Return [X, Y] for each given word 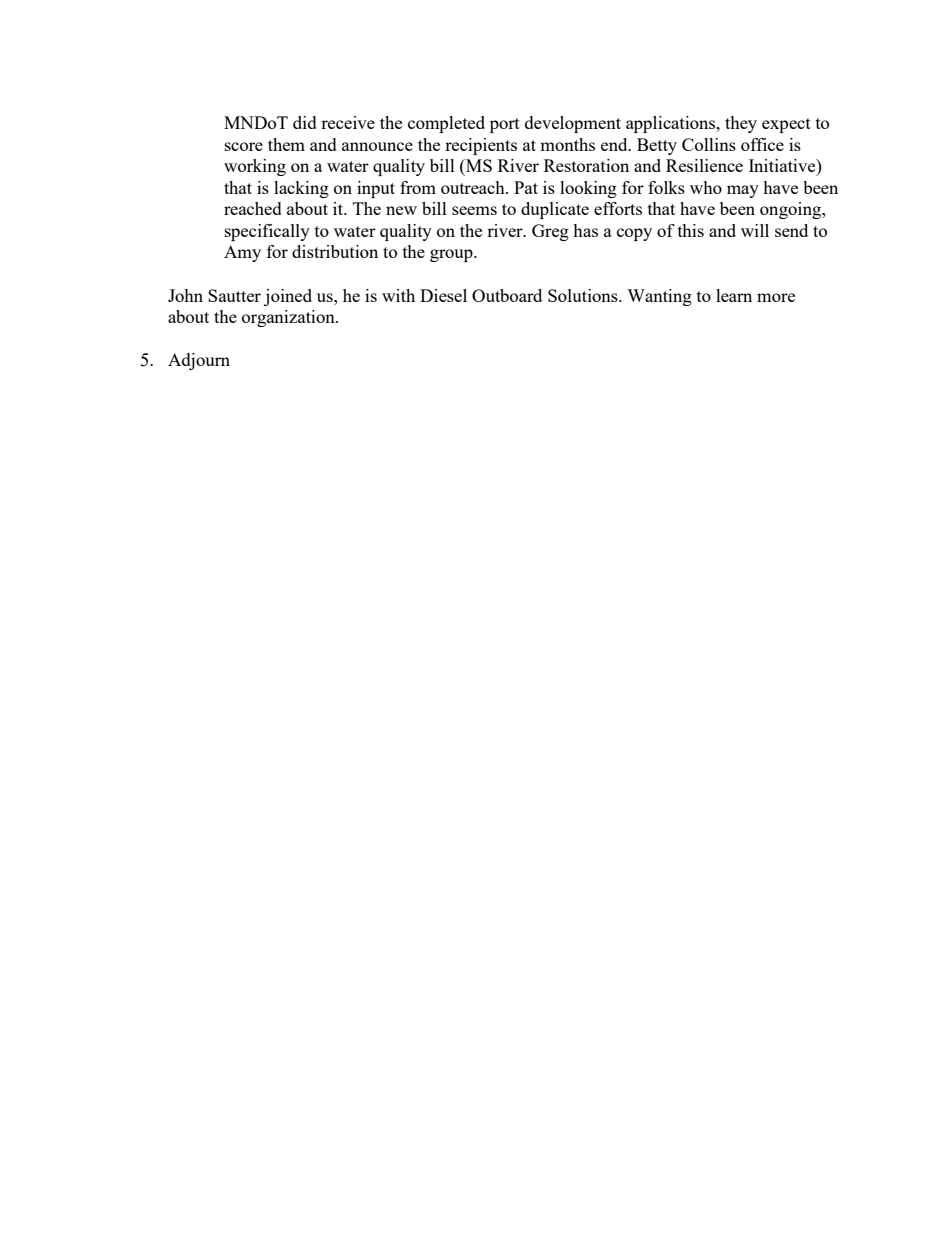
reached [253, 208]
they [741, 124]
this [691, 230]
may [743, 191]
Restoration [586, 165]
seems [474, 210]
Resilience [704, 165]
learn [734, 295]
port [505, 125]
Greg [550, 232]
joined [288, 297]
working [255, 167]
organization [289, 318]
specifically [267, 232]
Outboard [507, 295]
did [305, 122]
